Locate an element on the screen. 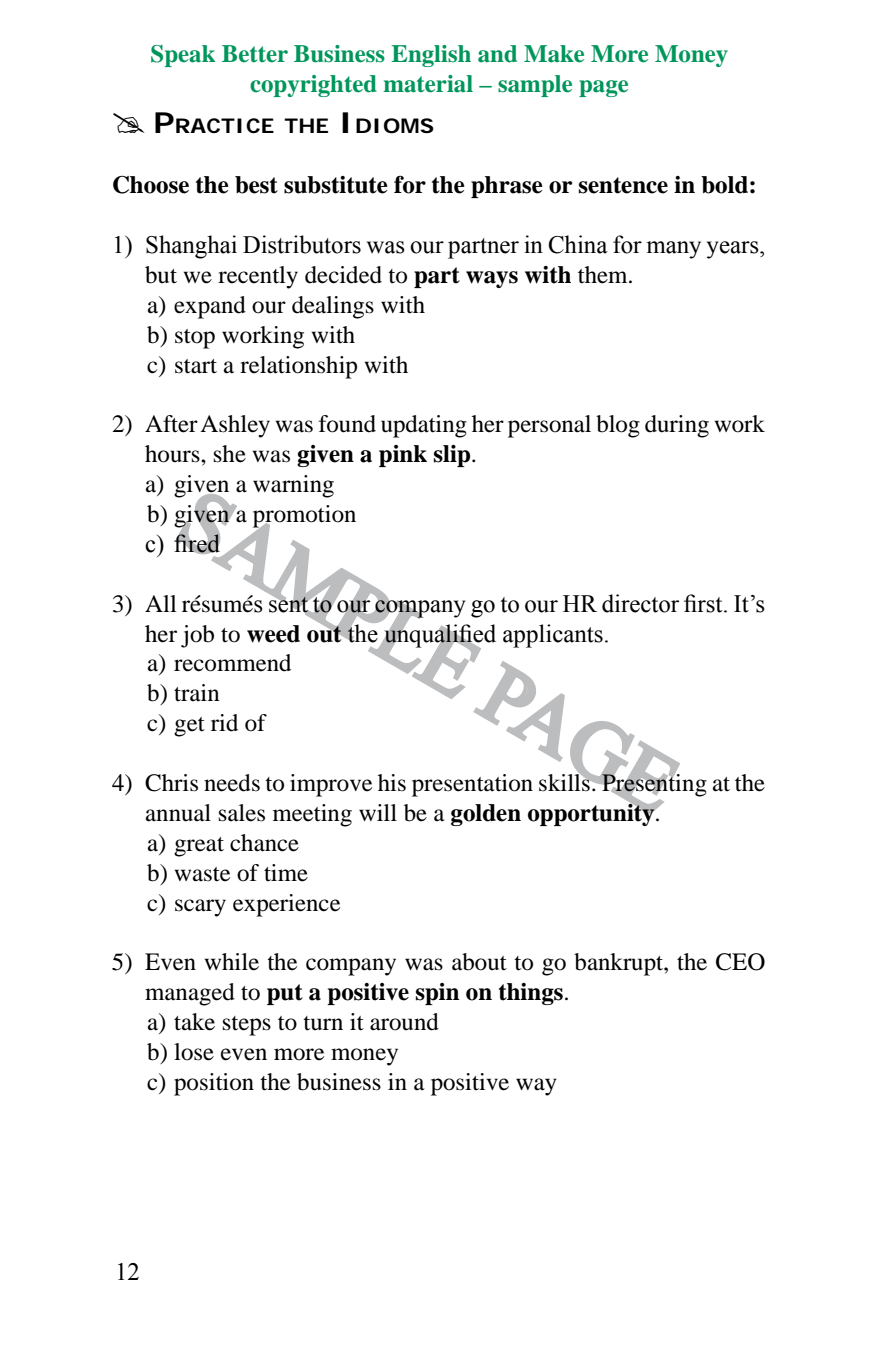 Image resolution: width=896 pixels, height=1345 pixels. during is located at coordinates (677, 426).
